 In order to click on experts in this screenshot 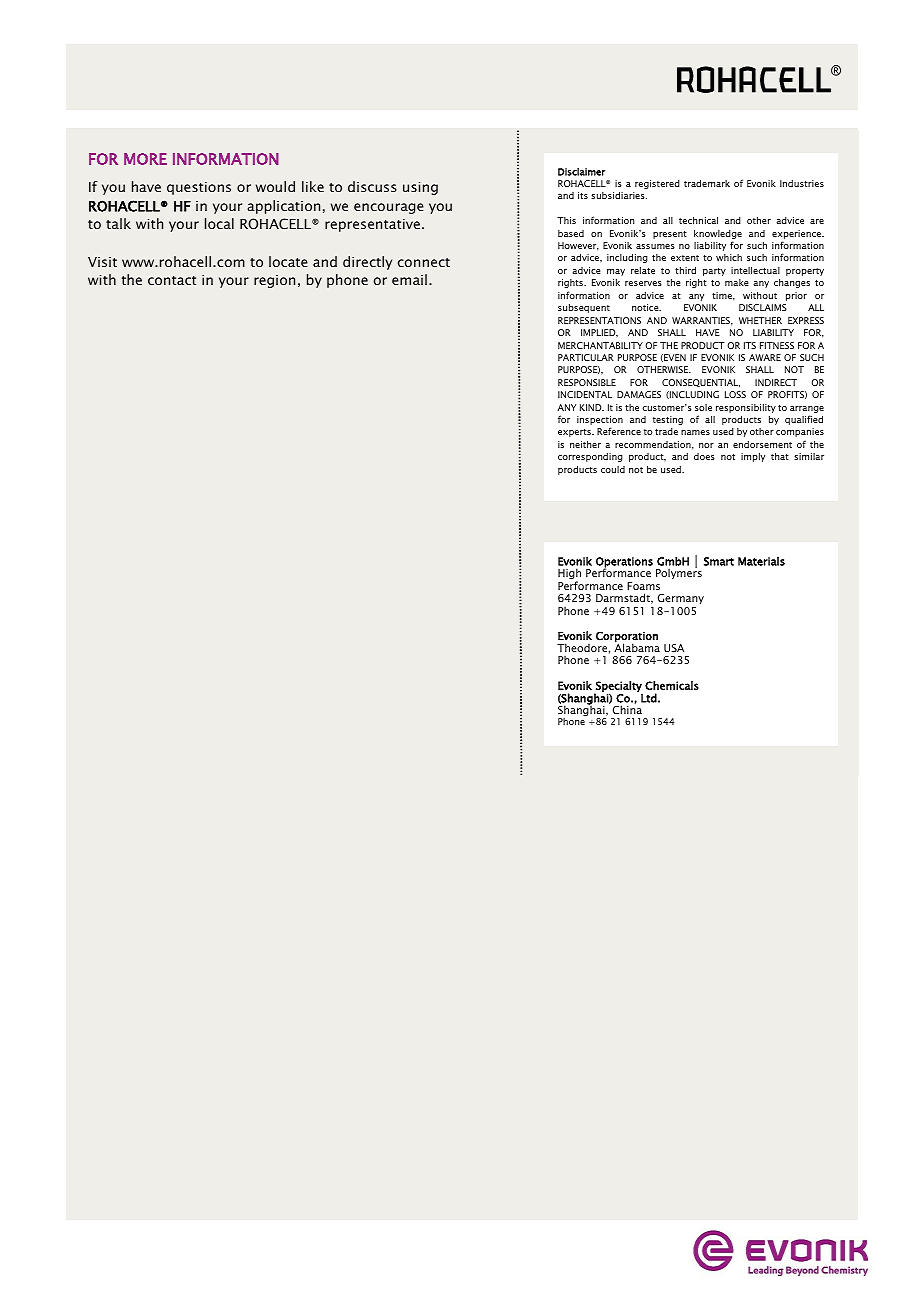, I will do `click(575, 433)`.
